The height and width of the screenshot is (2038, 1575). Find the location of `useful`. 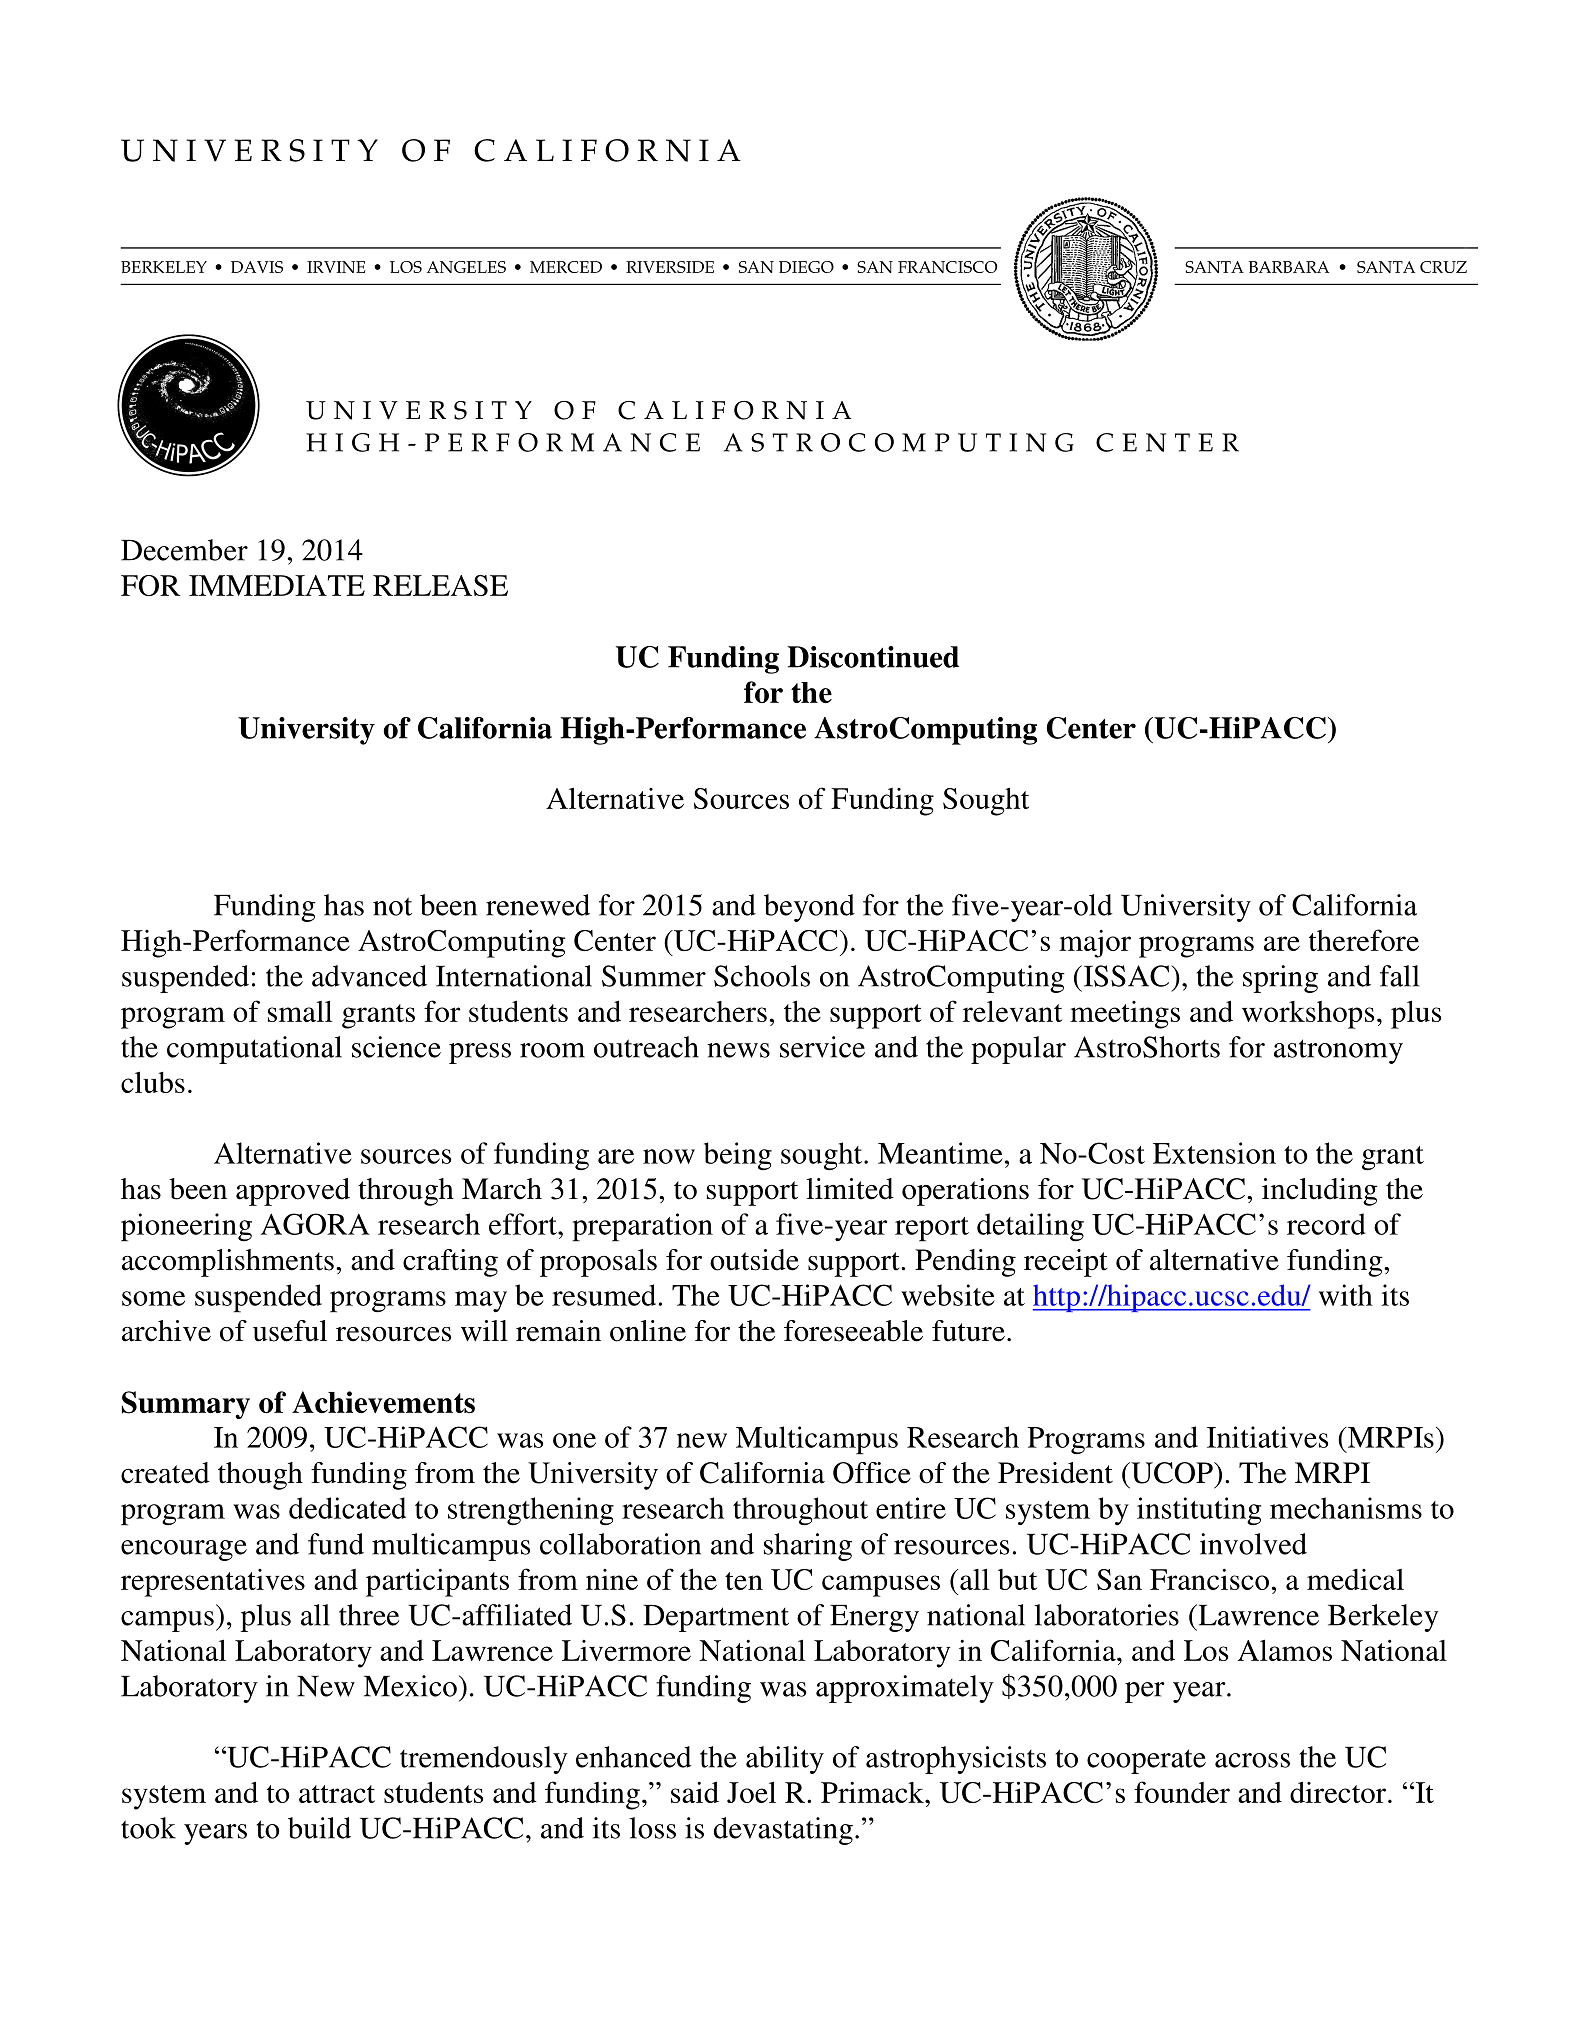

useful is located at coordinates (290, 1331).
